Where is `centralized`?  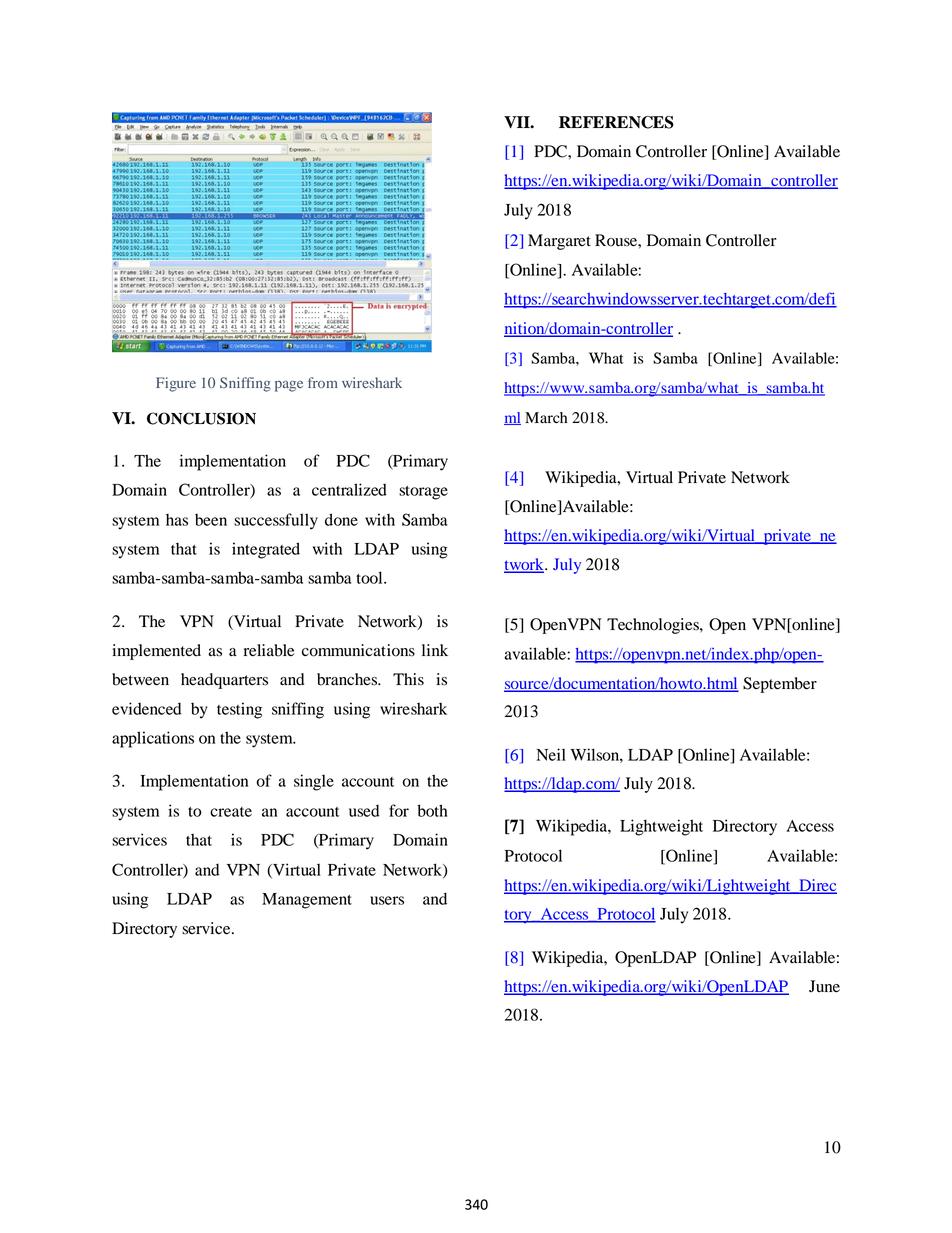 centralized is located at coordinates (349, 489).
